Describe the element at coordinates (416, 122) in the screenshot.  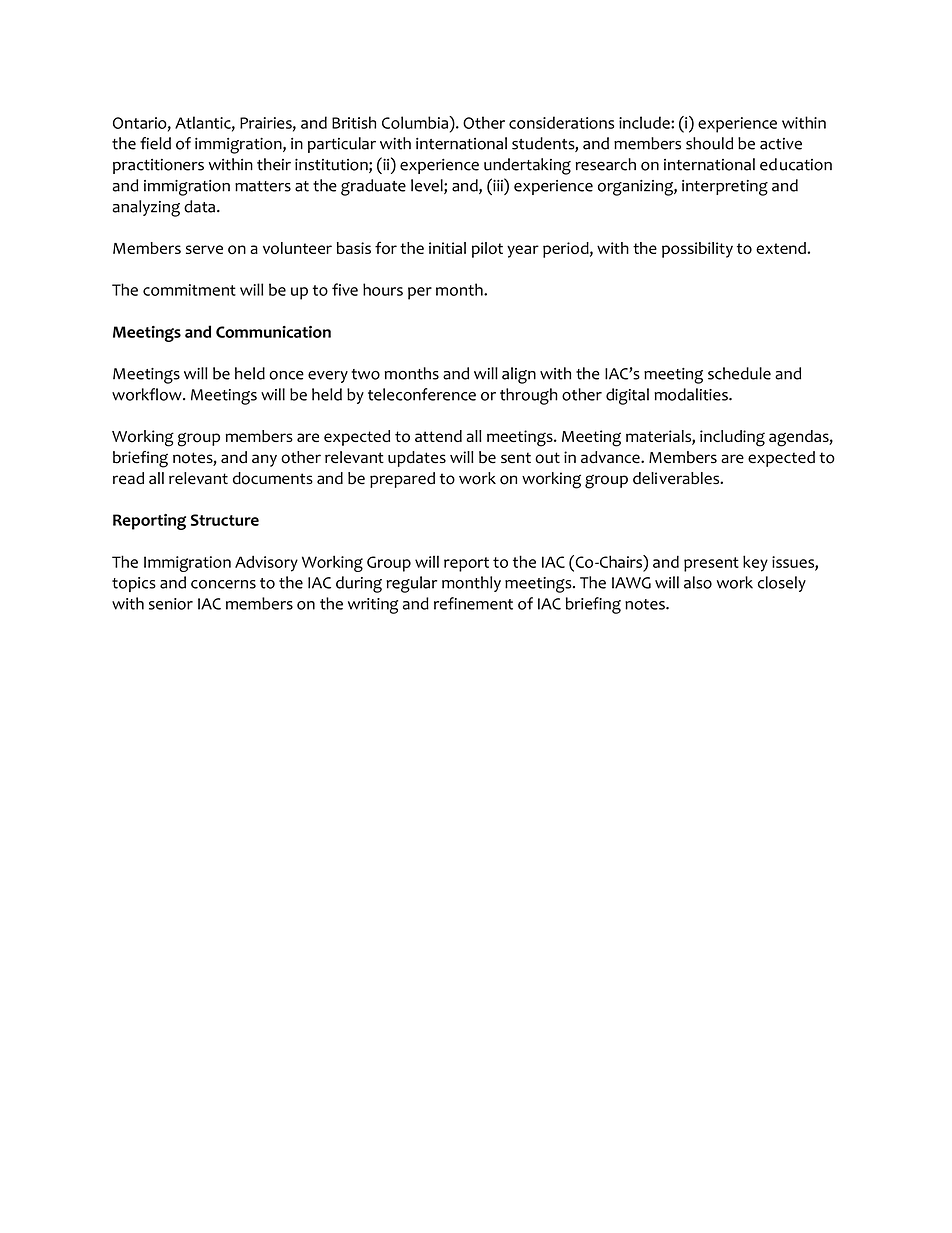
I see `Columbia` at that location.
